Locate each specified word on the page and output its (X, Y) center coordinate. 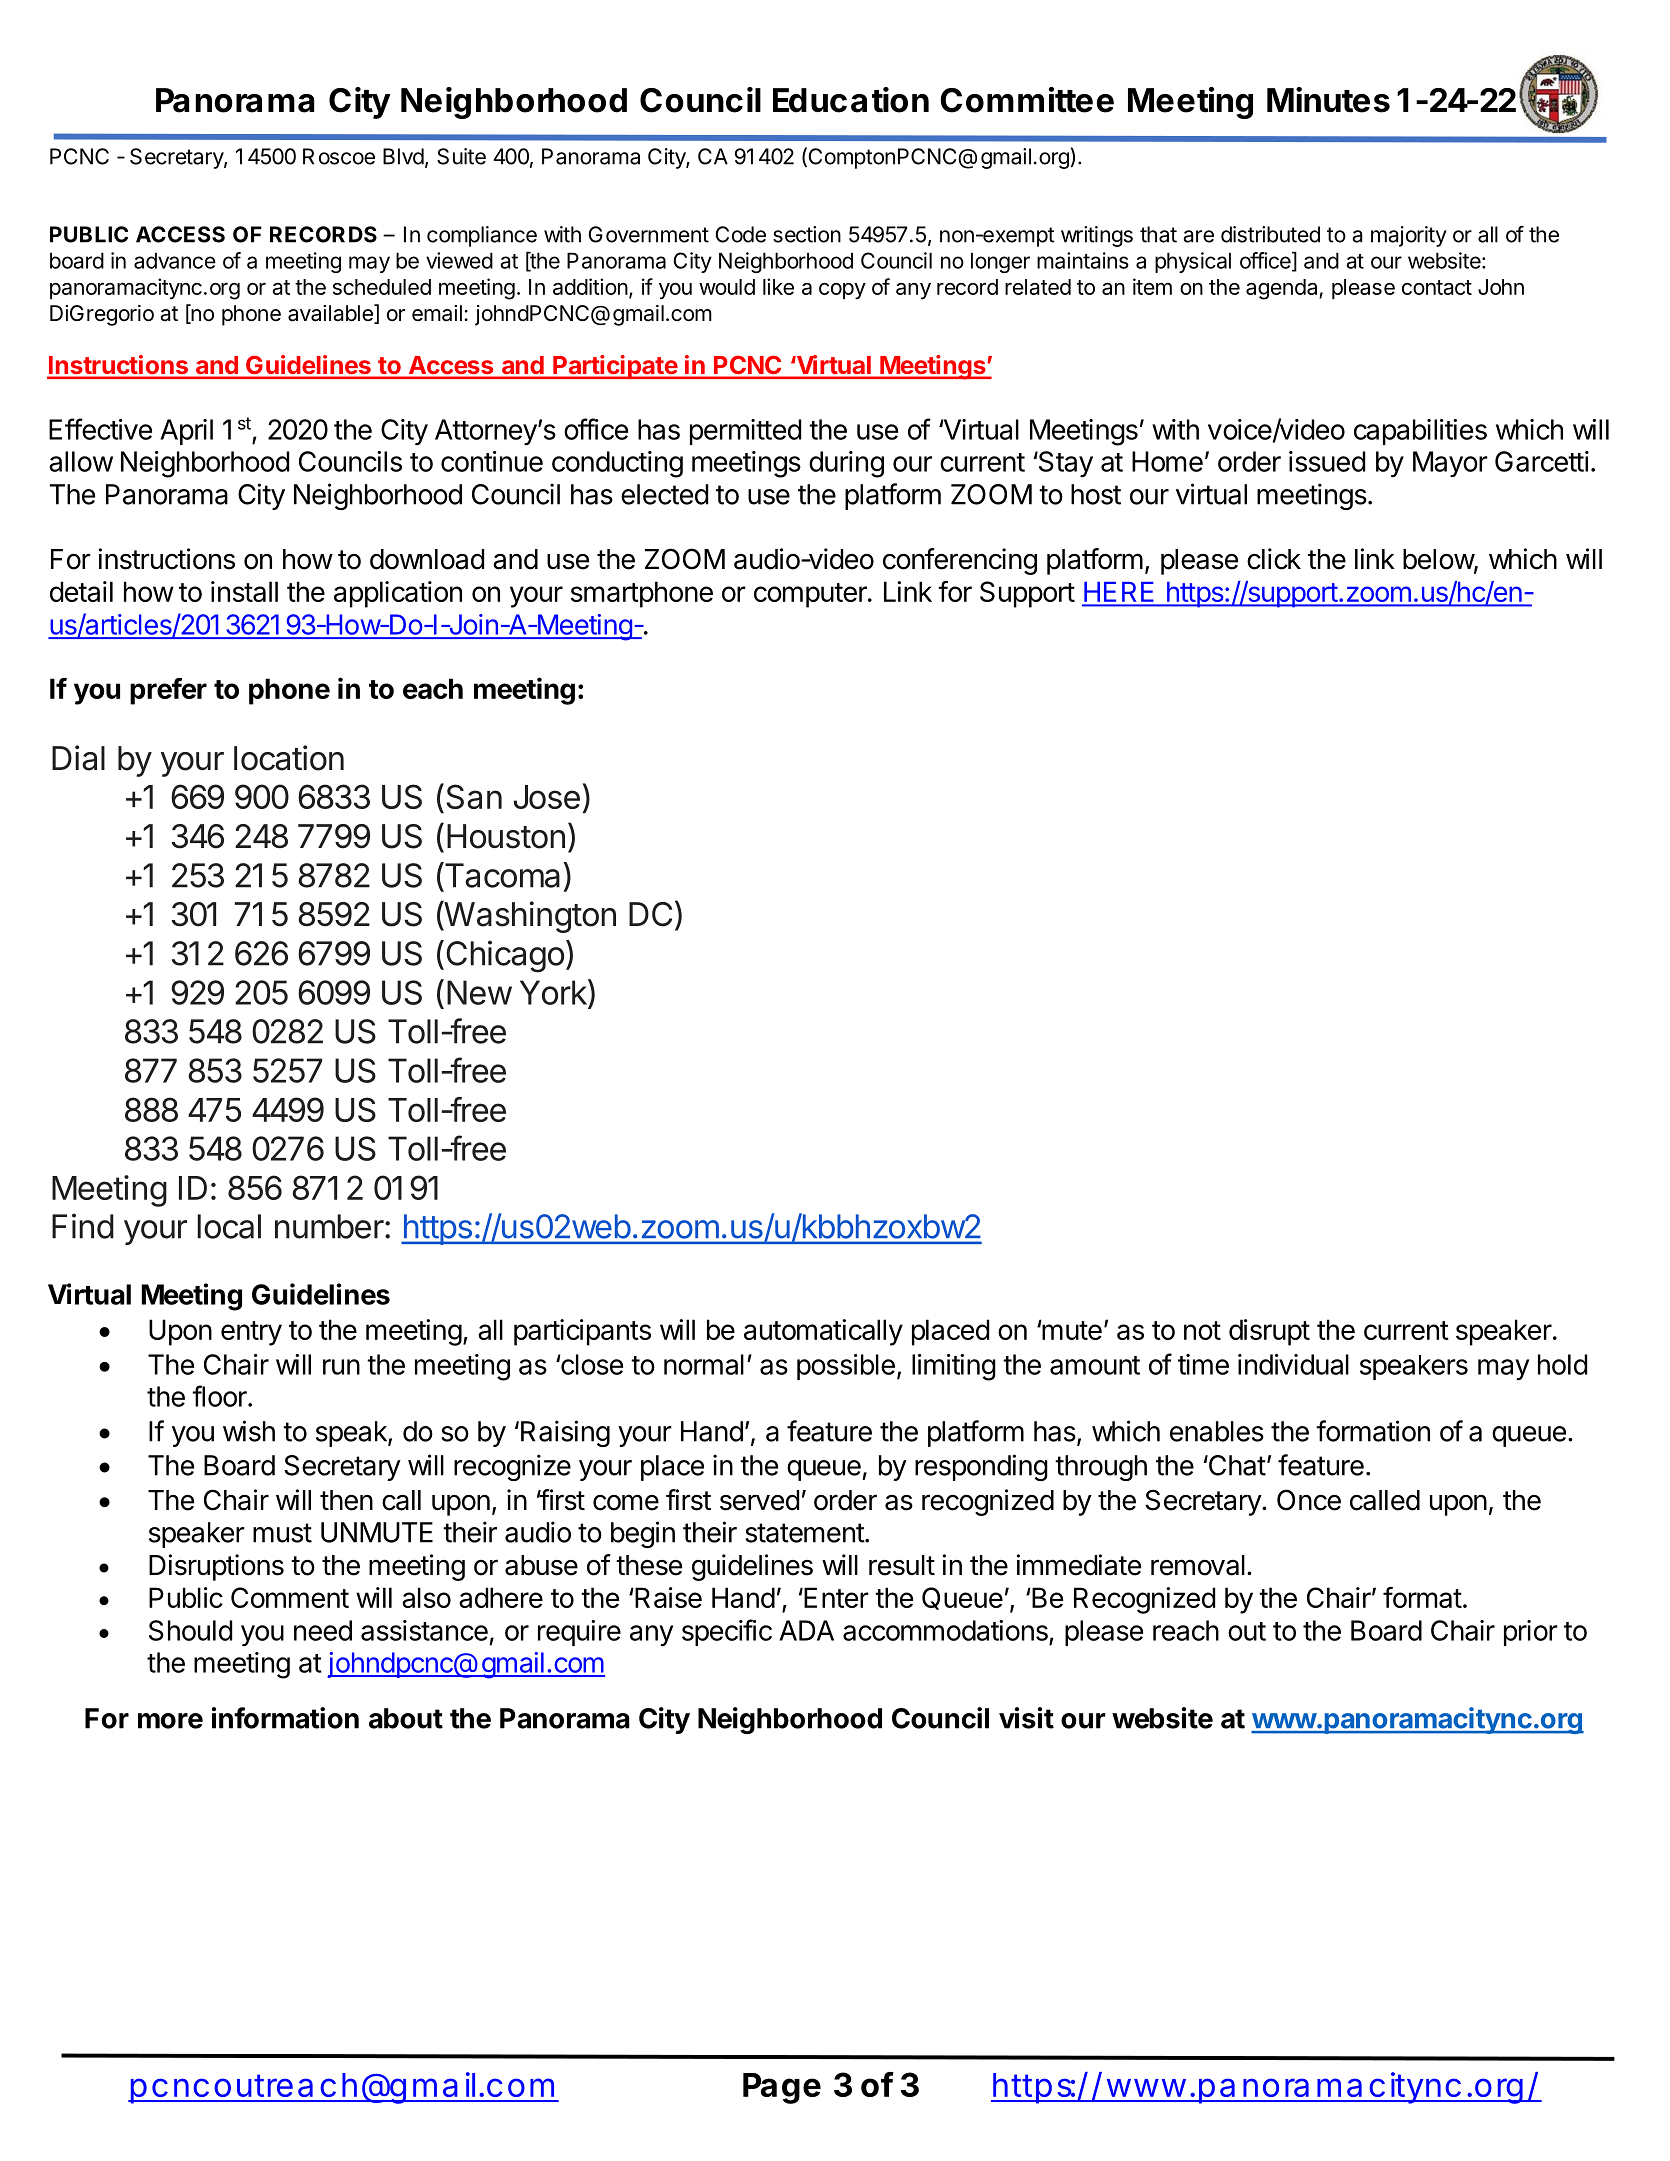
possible (846, 1367)
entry (251, 1333)
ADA (806, 1630)
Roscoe (339, 156)
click (1274, 559)
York (554, 992)
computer (811, 595)
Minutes (1328, 100)
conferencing (960, 561)
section (807, 234)
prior (1531, 1633)
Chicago (505, 956)
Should (190, 1630)
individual (1293, 1364)
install (244, 591)
